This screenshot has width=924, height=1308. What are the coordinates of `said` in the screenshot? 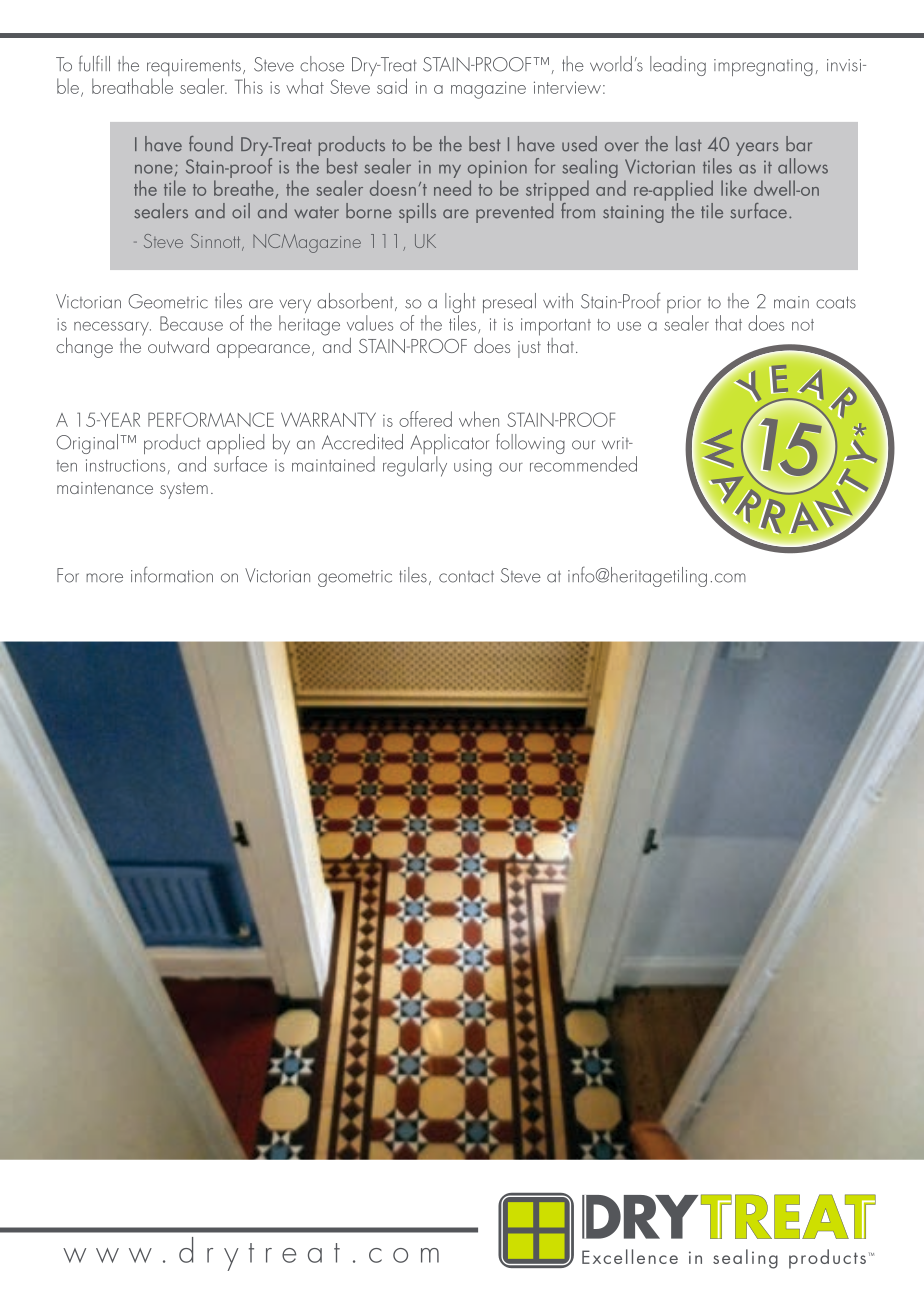 It's located at (392, 86).
